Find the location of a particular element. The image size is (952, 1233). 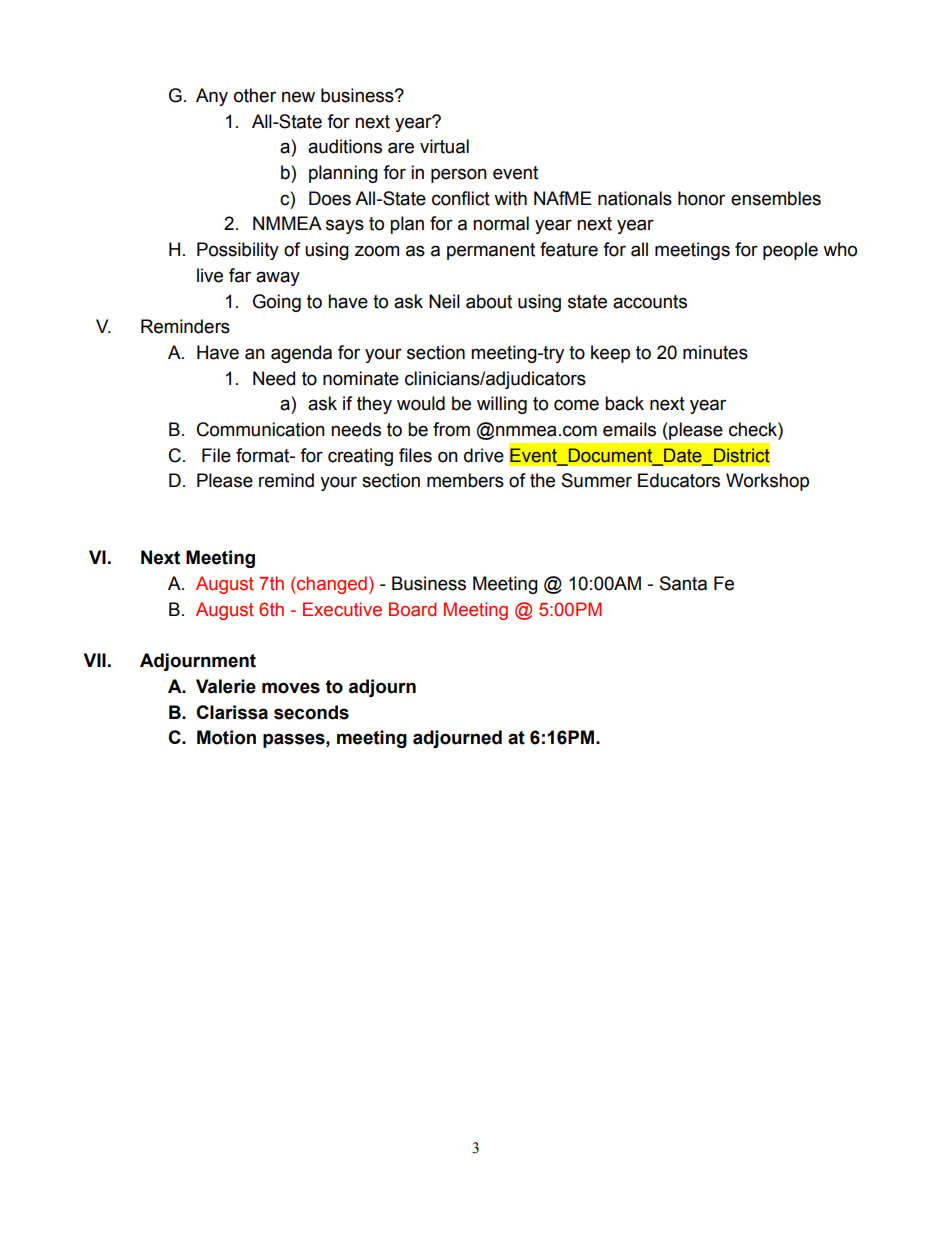

Santa is located at coordinates (683, 583).
